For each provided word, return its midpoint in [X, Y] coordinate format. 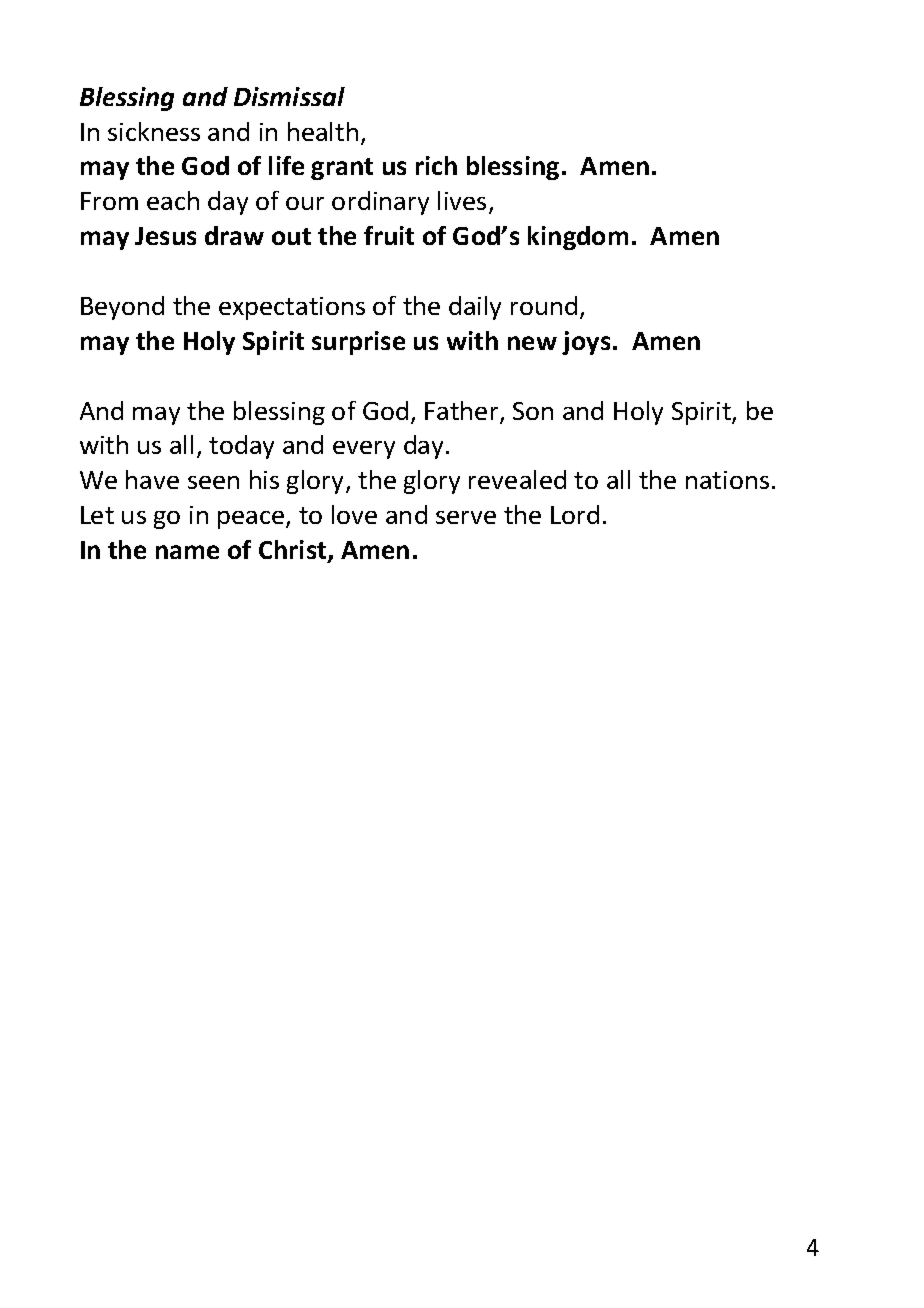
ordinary [380, 203]
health [323, 131]
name [187, 552]
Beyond [122, 308]
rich [436, 165]
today [241, 447]
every [364, 450]
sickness [154, 131]
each [173, 200]
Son [533, 411]
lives [462, 200]
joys [586, 343]
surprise [358, 343]
